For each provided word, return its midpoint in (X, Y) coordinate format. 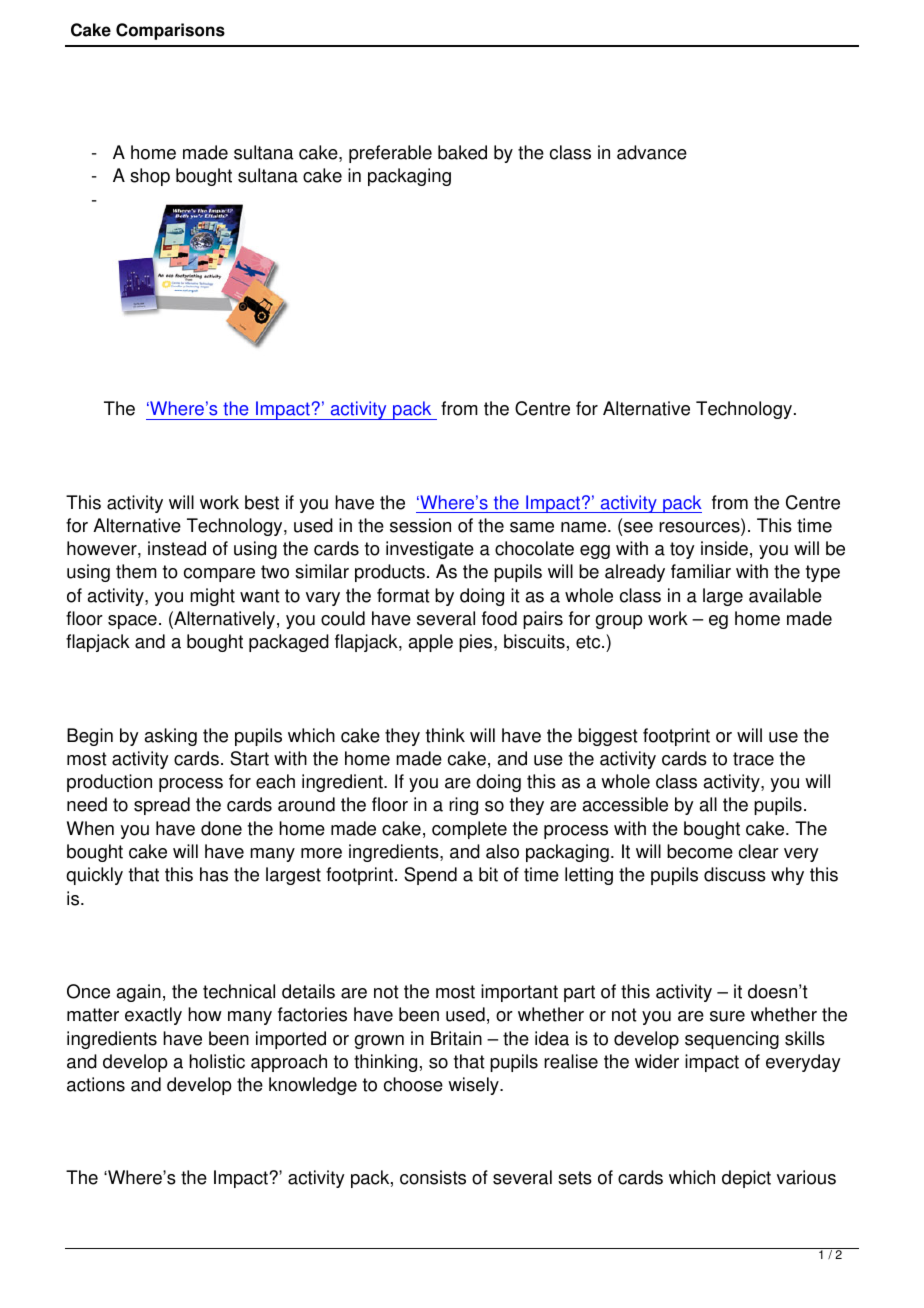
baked (462, 152)
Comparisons (170, 31)
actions (96, 1084)
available (785, 595)
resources (700, 528)
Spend (430, 876)
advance (652, 152)
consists (433, 1177)
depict (746, 1179)
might (212, 597)
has (214, 874)
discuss (735, 874)
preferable (390, 154)
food (499, 618)
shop (150, 177)
